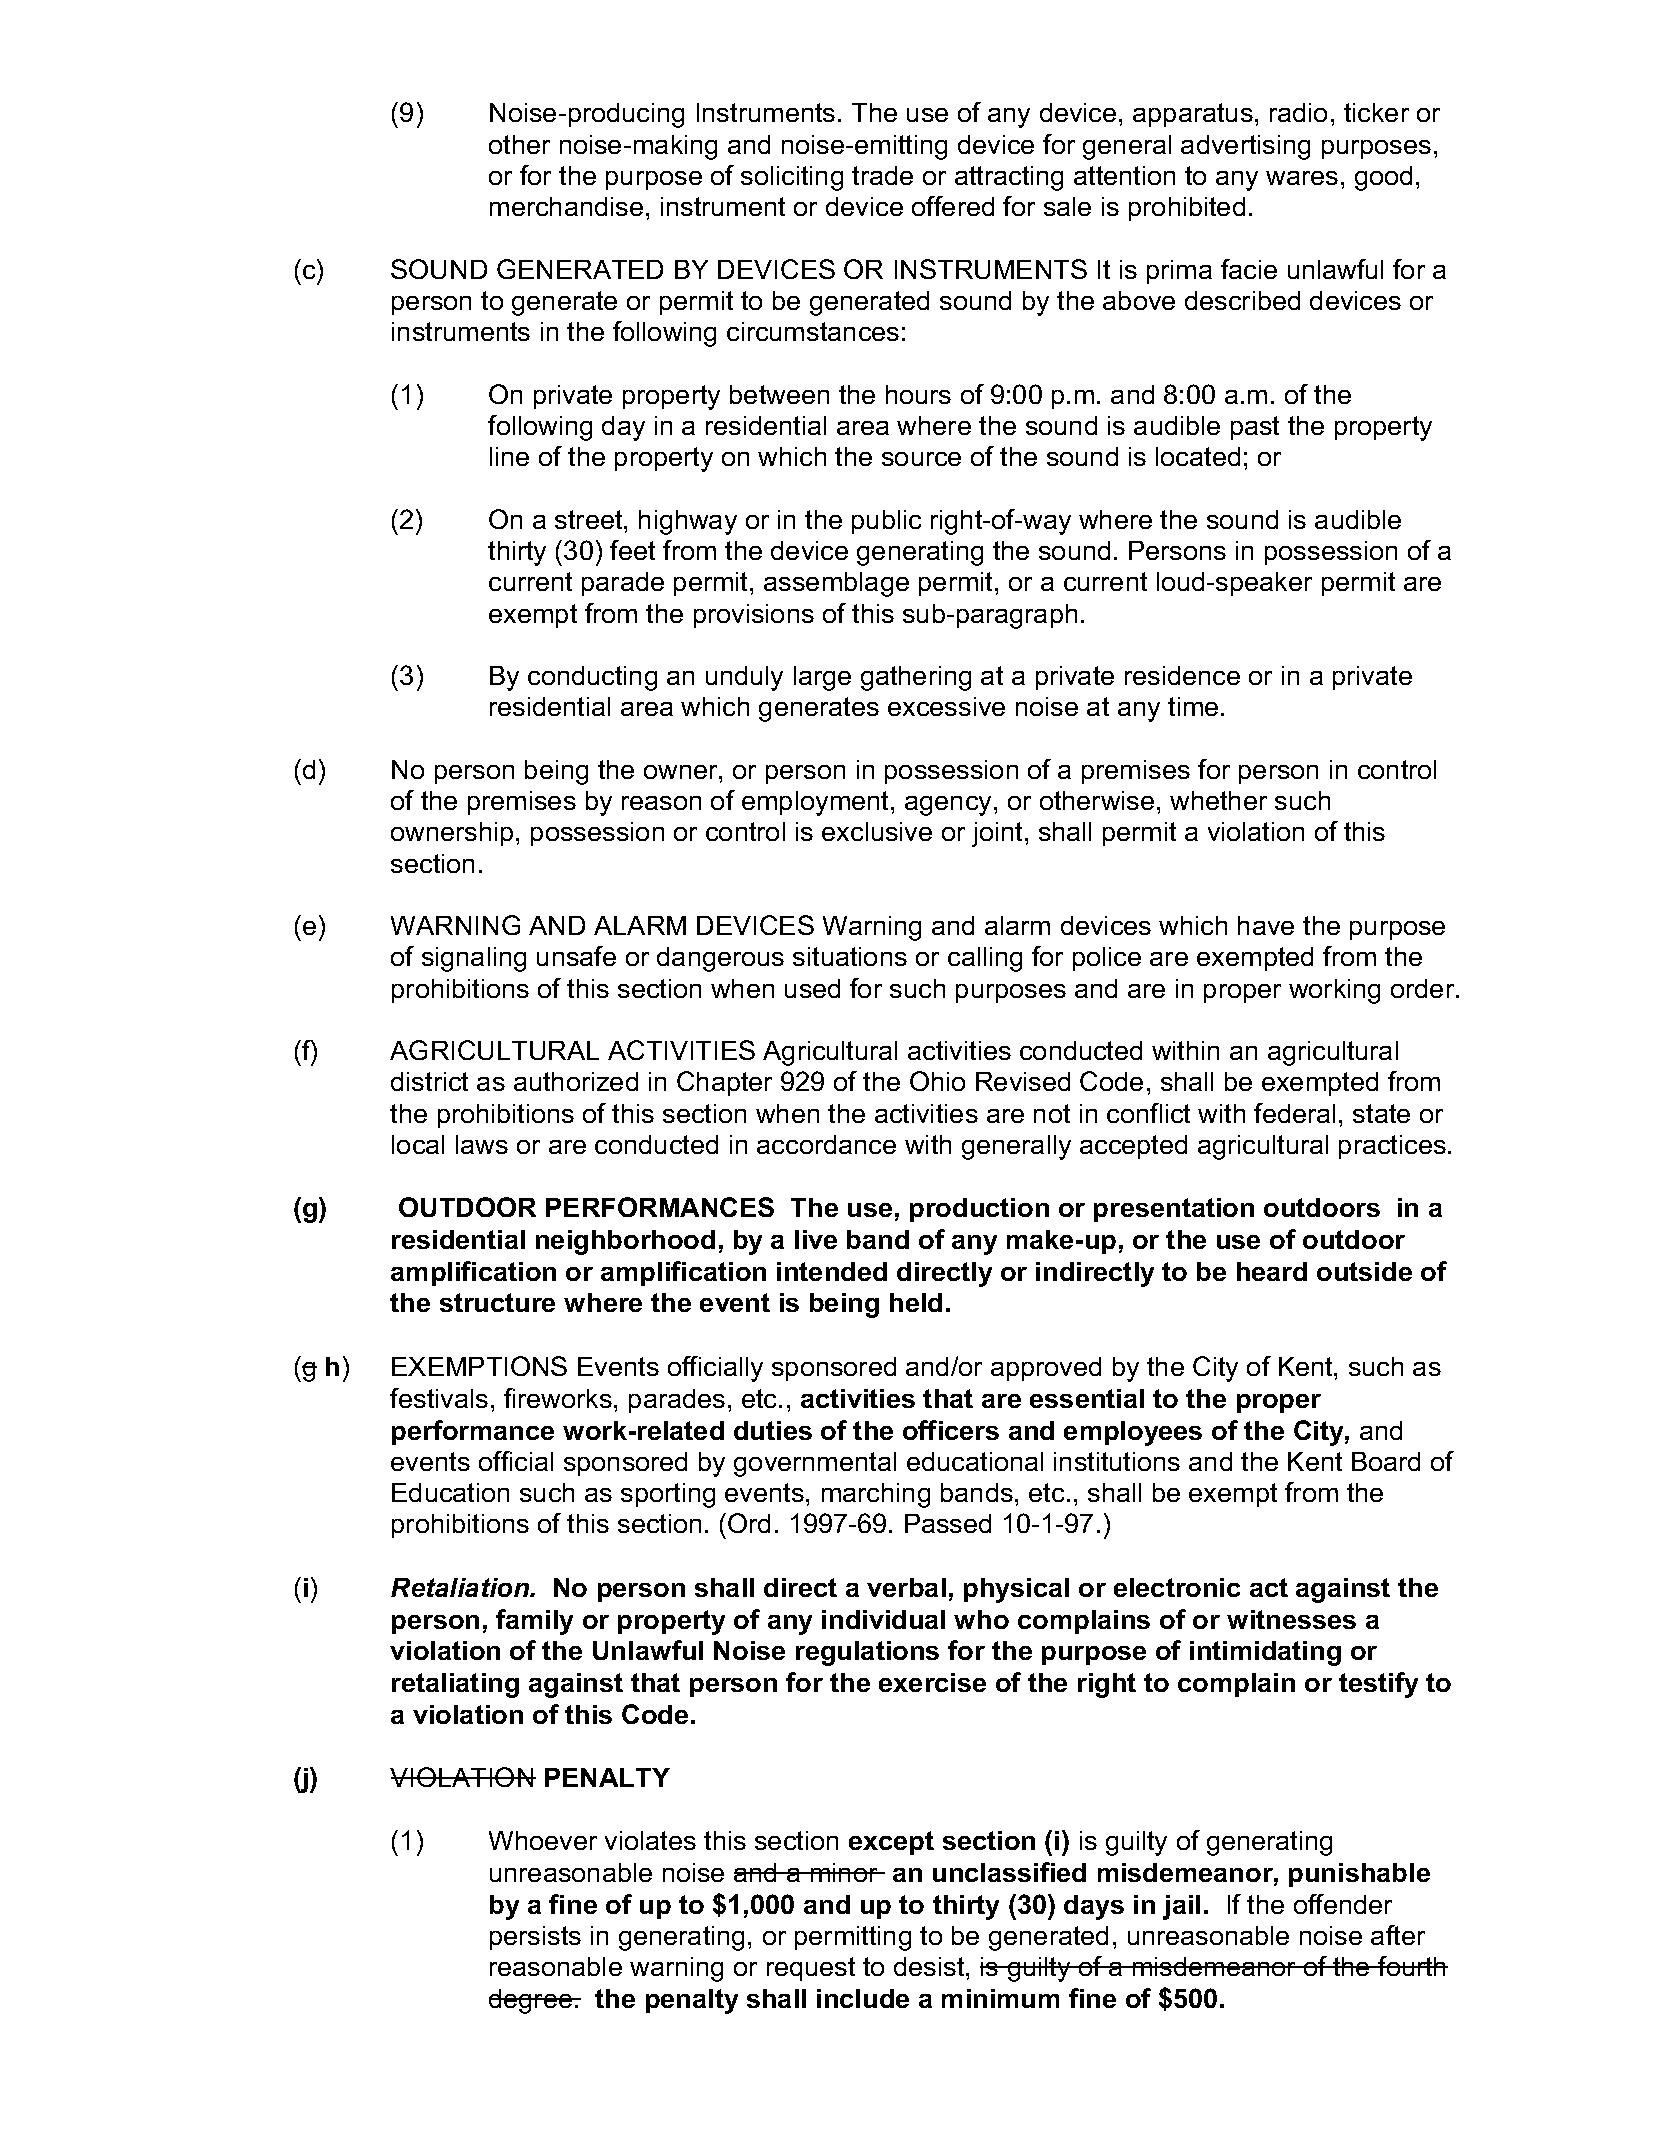  What do you see at coordinates (1343, 1904) in the screenshot?
I see `offender` at bounding box center [1343, 1904].
